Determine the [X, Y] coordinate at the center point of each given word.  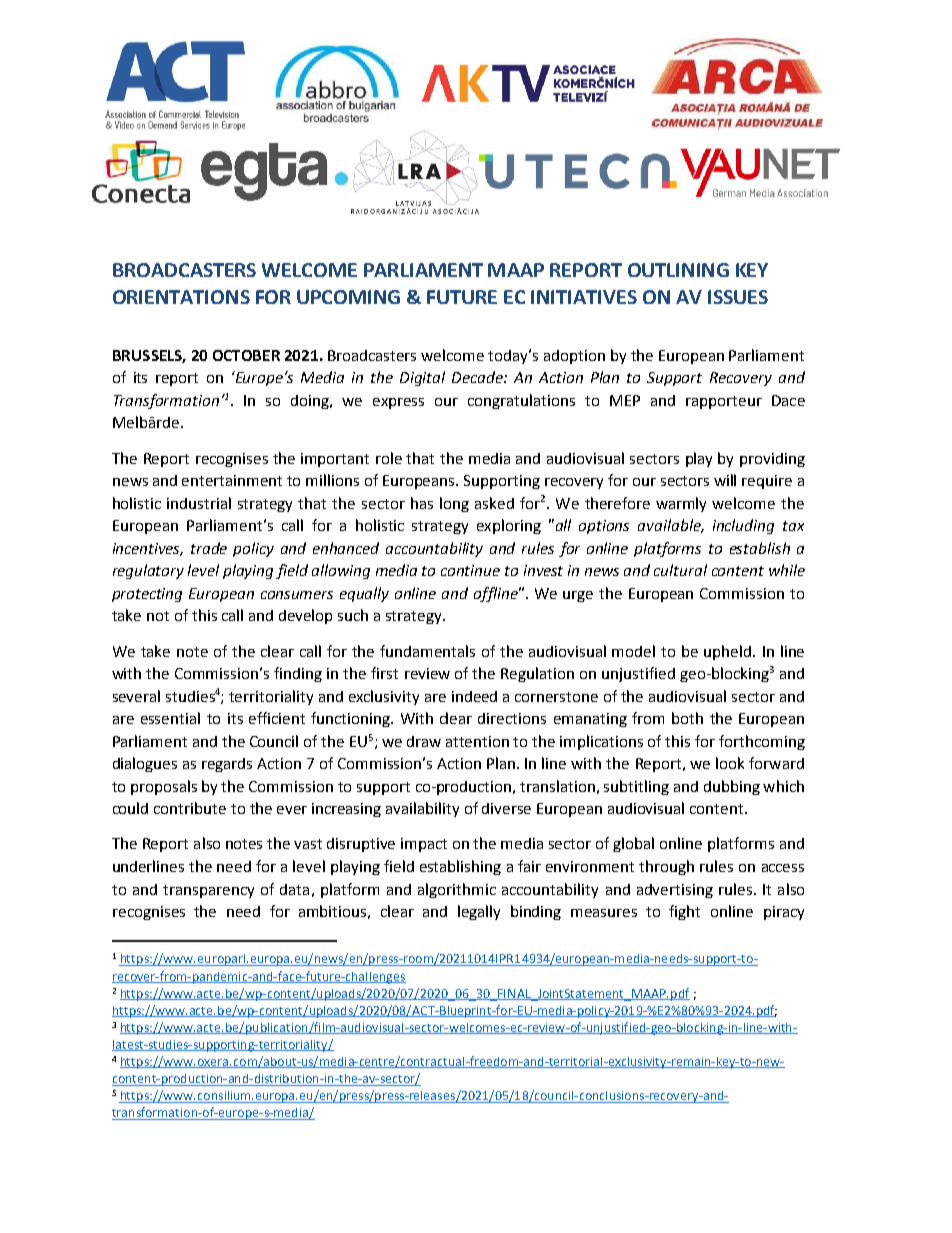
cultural [680, 570]
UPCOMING [348, 297]
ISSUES [738, 297]
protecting [147, 595]
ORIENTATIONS [181, 297]
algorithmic [457, 890]
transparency [208, 891]
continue [470, 570]
